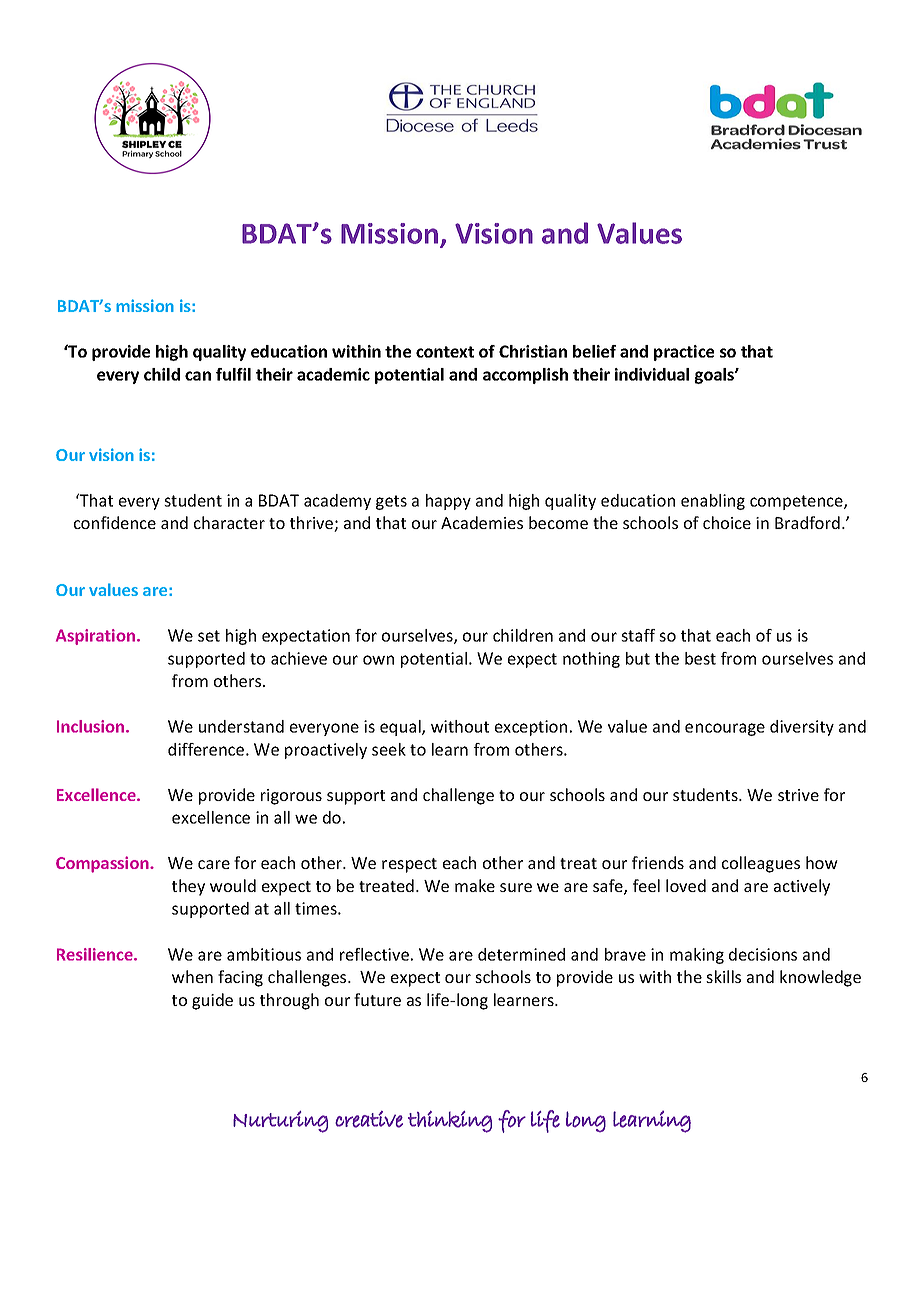 The width and height of the screenshot is (924, 1308). What do you see at coordinates (475, 885) in the screenshot?
I see `make` at bounding box center [475, 885].
